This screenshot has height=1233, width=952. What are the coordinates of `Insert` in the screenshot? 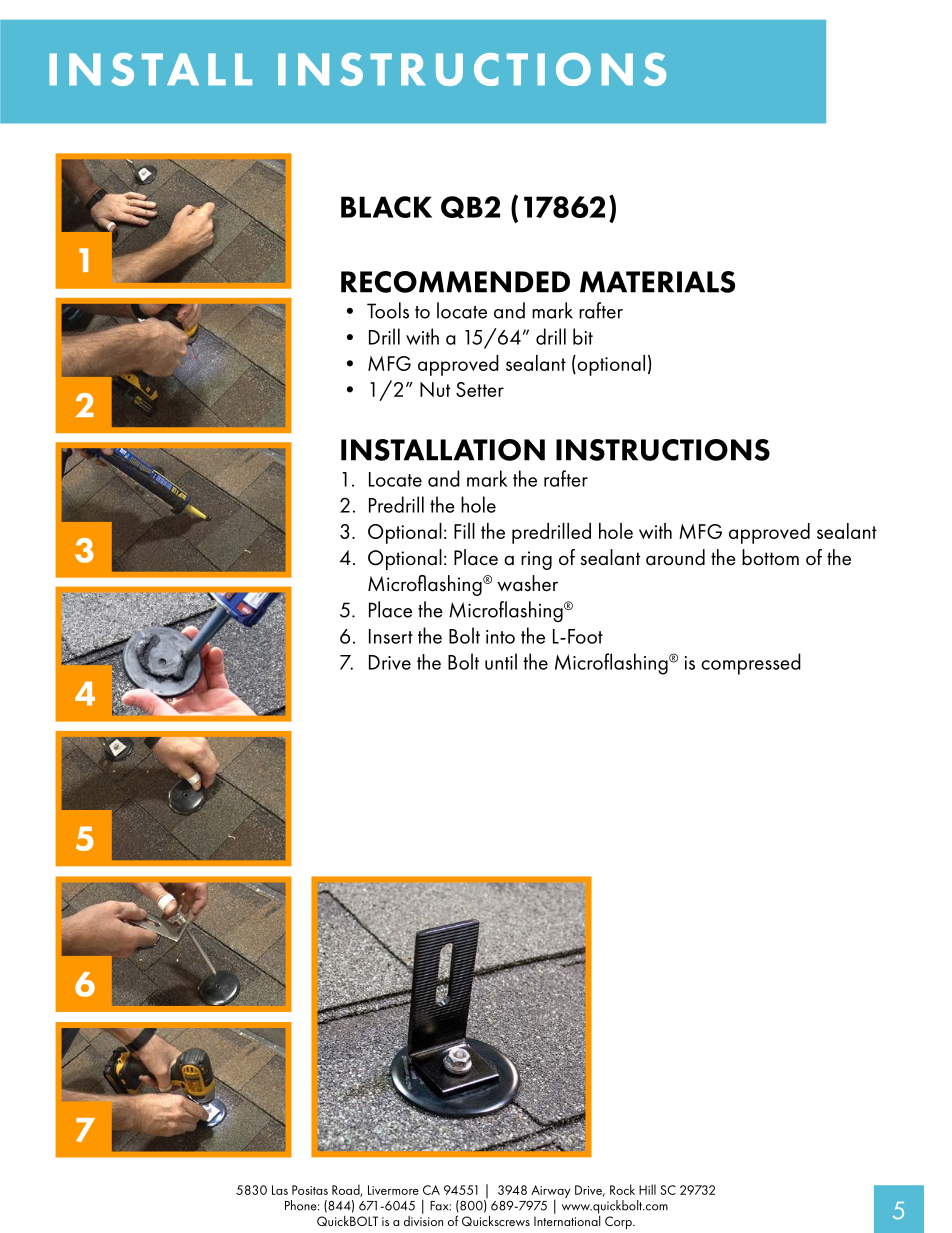 It's located at (391, 636).
